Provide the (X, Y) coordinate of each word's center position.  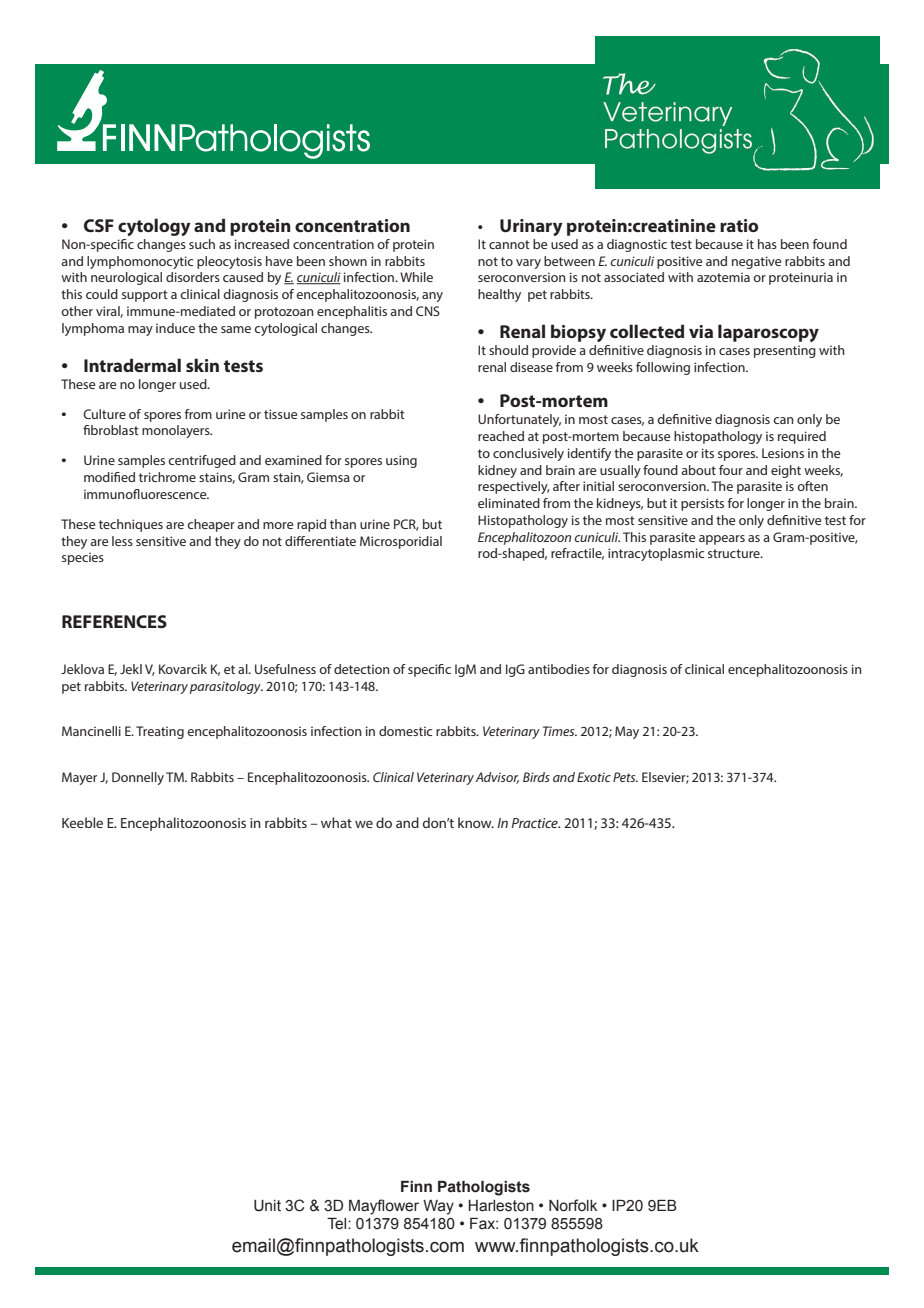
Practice (535, 823)
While (416, 277)
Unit (267, 1206)
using (401, 461)
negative (756, 262)
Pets (625, 777)
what (336, 822)
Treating (160, 732)
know (476, 822)
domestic (405, 731)
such (202, 244)
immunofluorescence (146, 494)
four (731, 470)
